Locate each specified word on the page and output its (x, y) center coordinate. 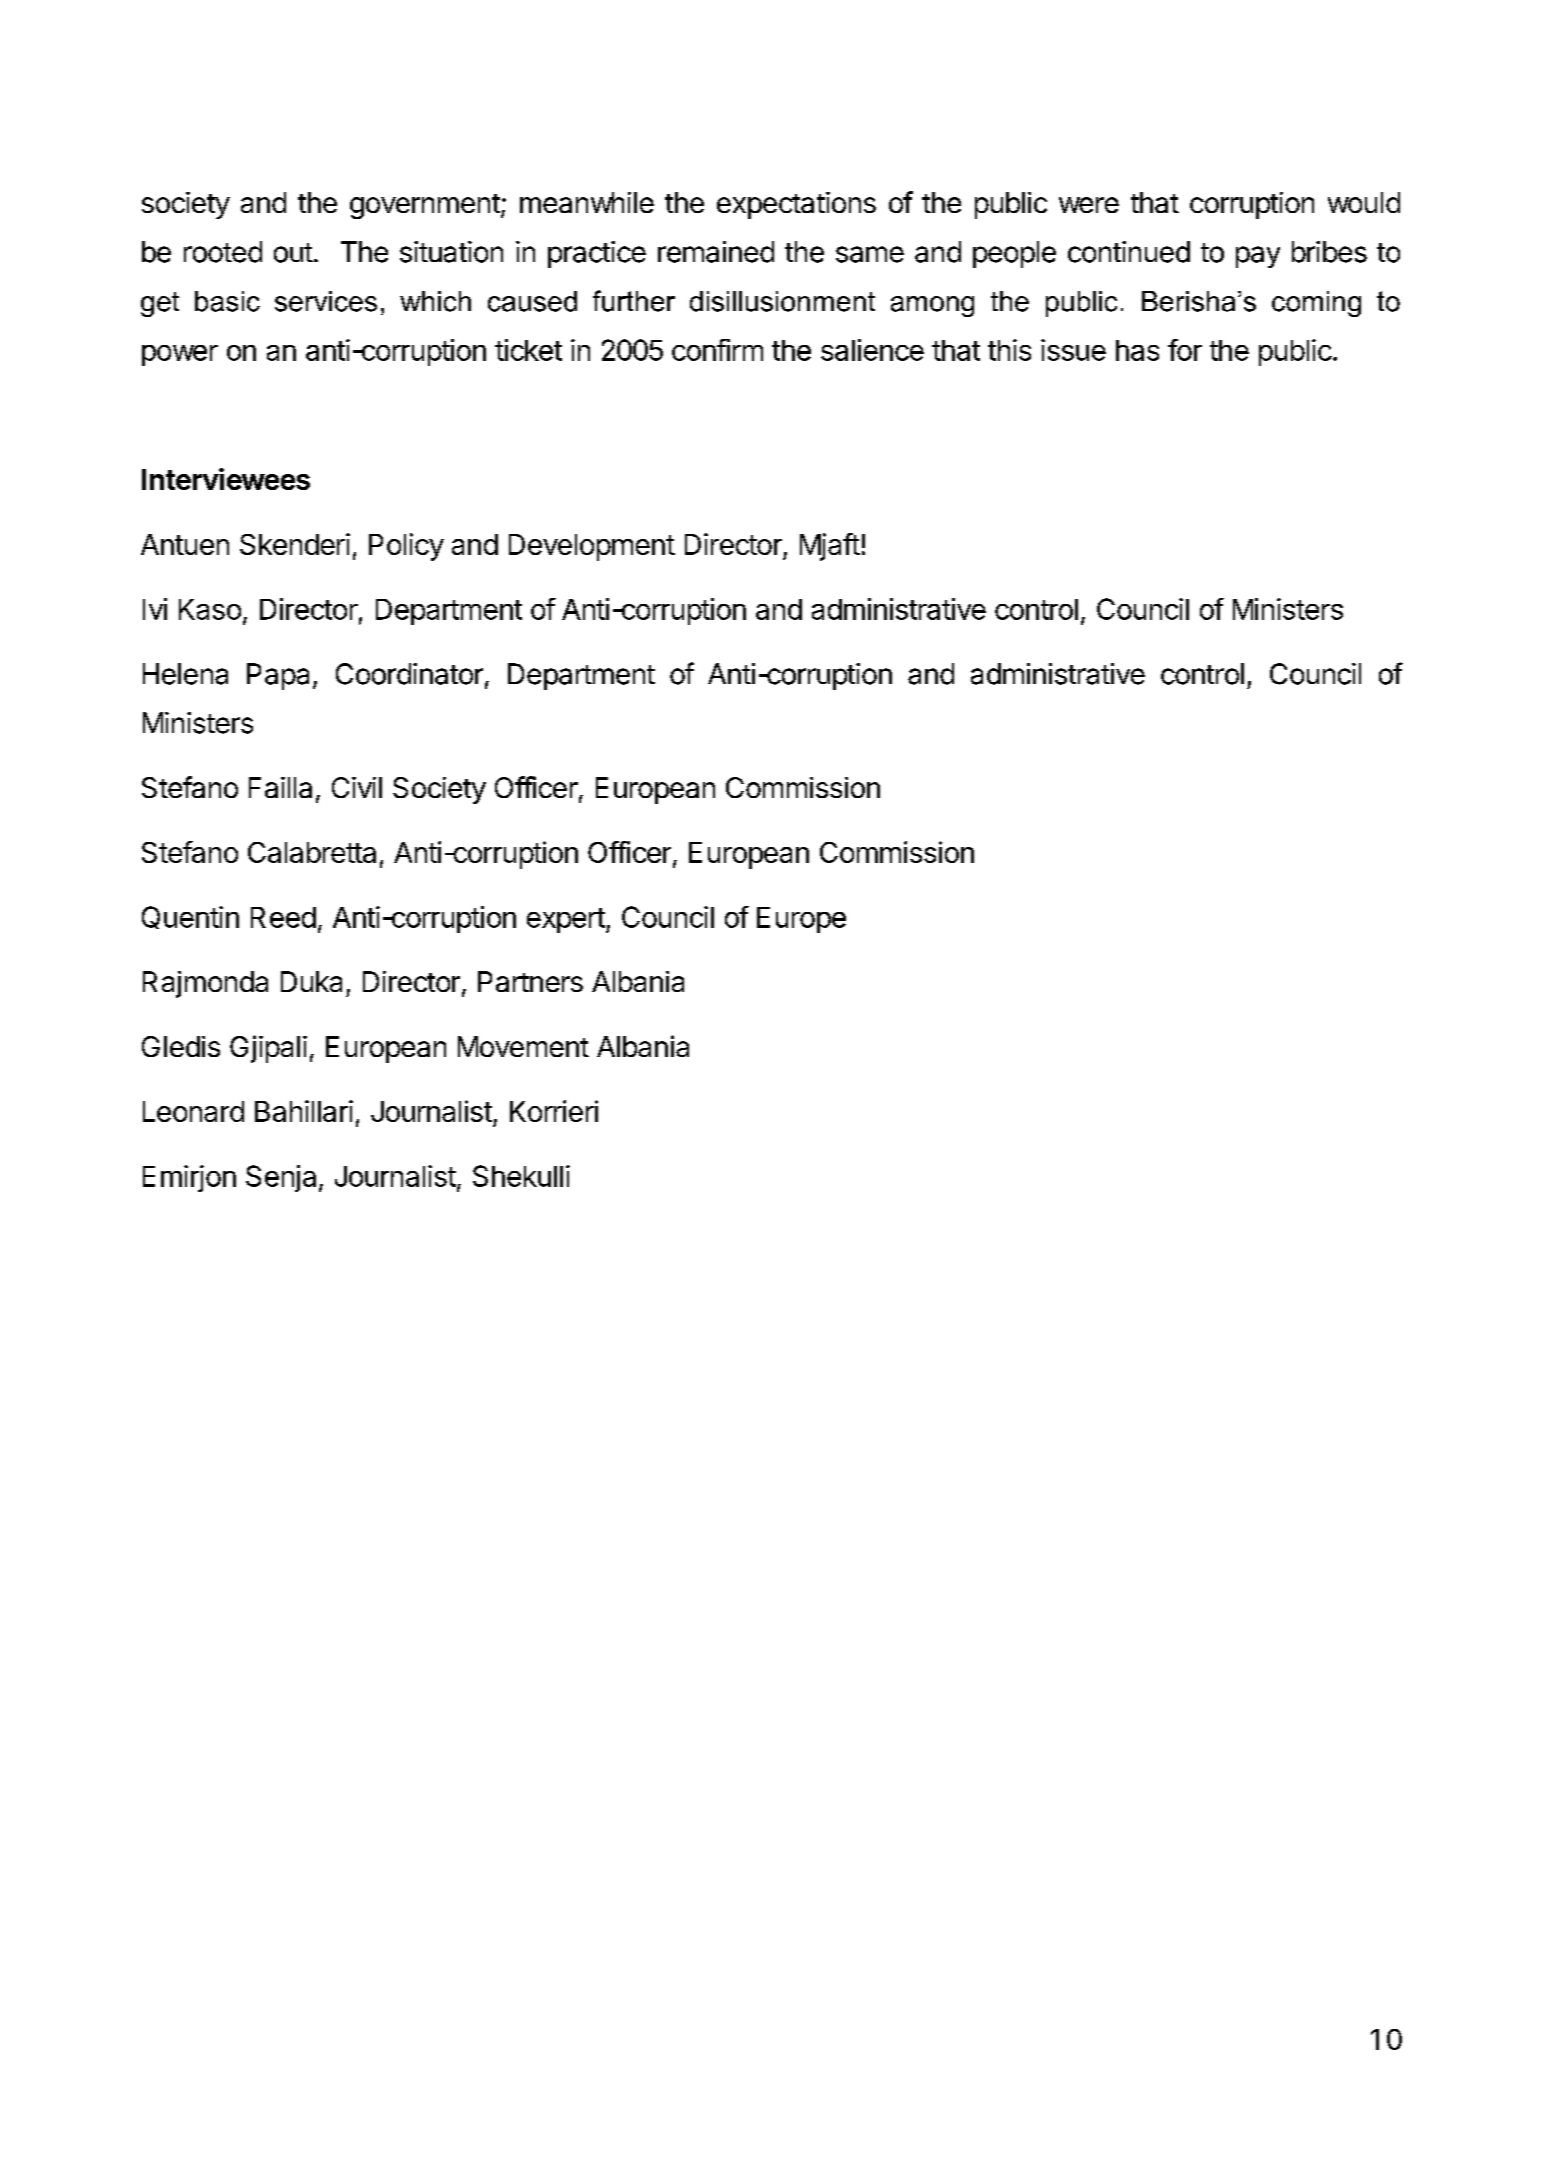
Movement (523, 1046)
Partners (530, 981)
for (1185, 350)
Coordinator (409, 674)
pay (1258, 257)
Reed (283, 917)
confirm (717, 350)
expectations (796, 205)
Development (592, 547)
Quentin (190, 917)
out (293, 253)
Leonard (193, 1111)
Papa (278, 676)
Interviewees (226, 479)
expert (566, 920)
